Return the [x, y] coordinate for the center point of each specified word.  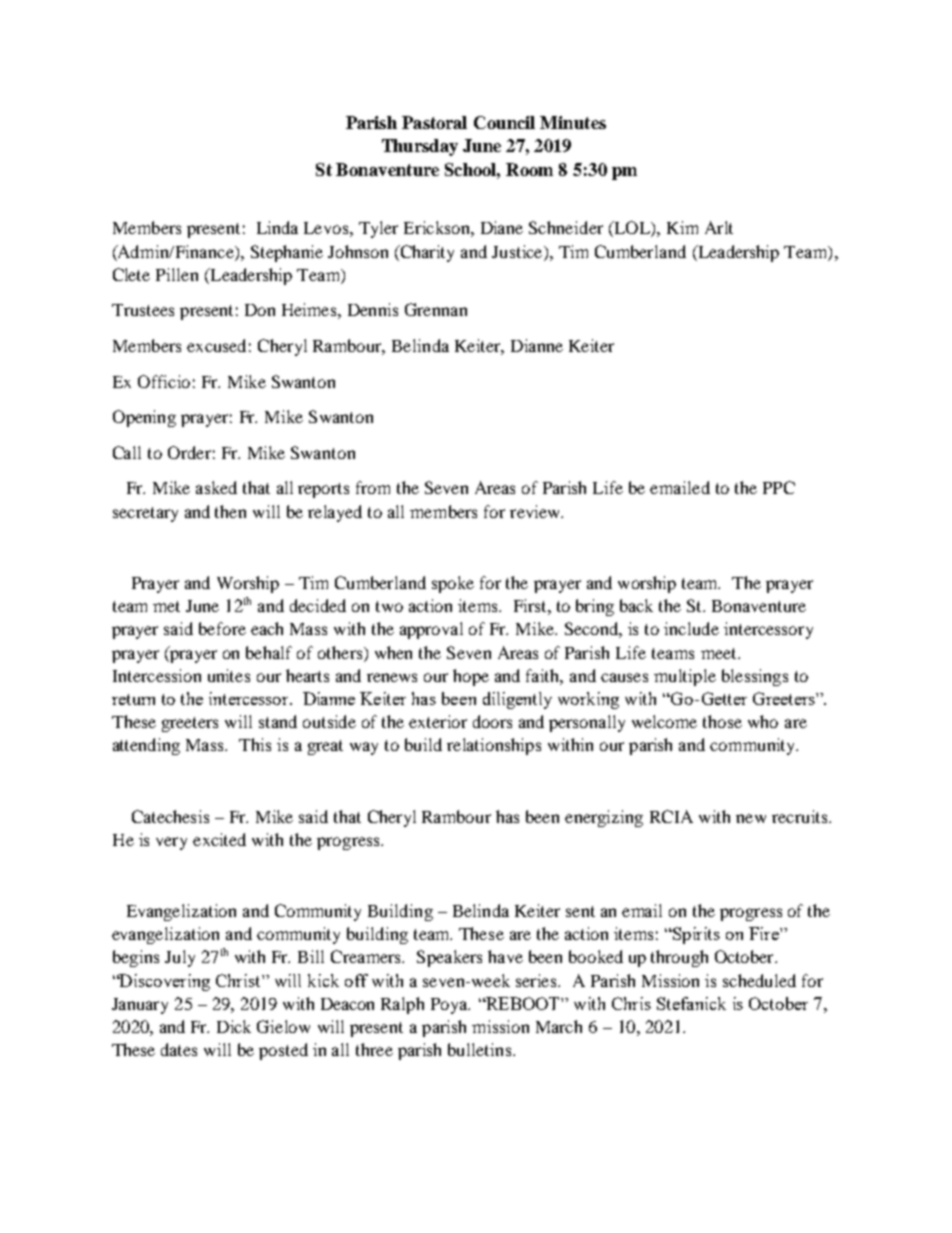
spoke [453, 584]
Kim [682, 227]
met [166, 606]
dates [179, 1049]
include [691, 628]
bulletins [481, 1049]
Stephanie [287, 253]
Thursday [420, 147]
